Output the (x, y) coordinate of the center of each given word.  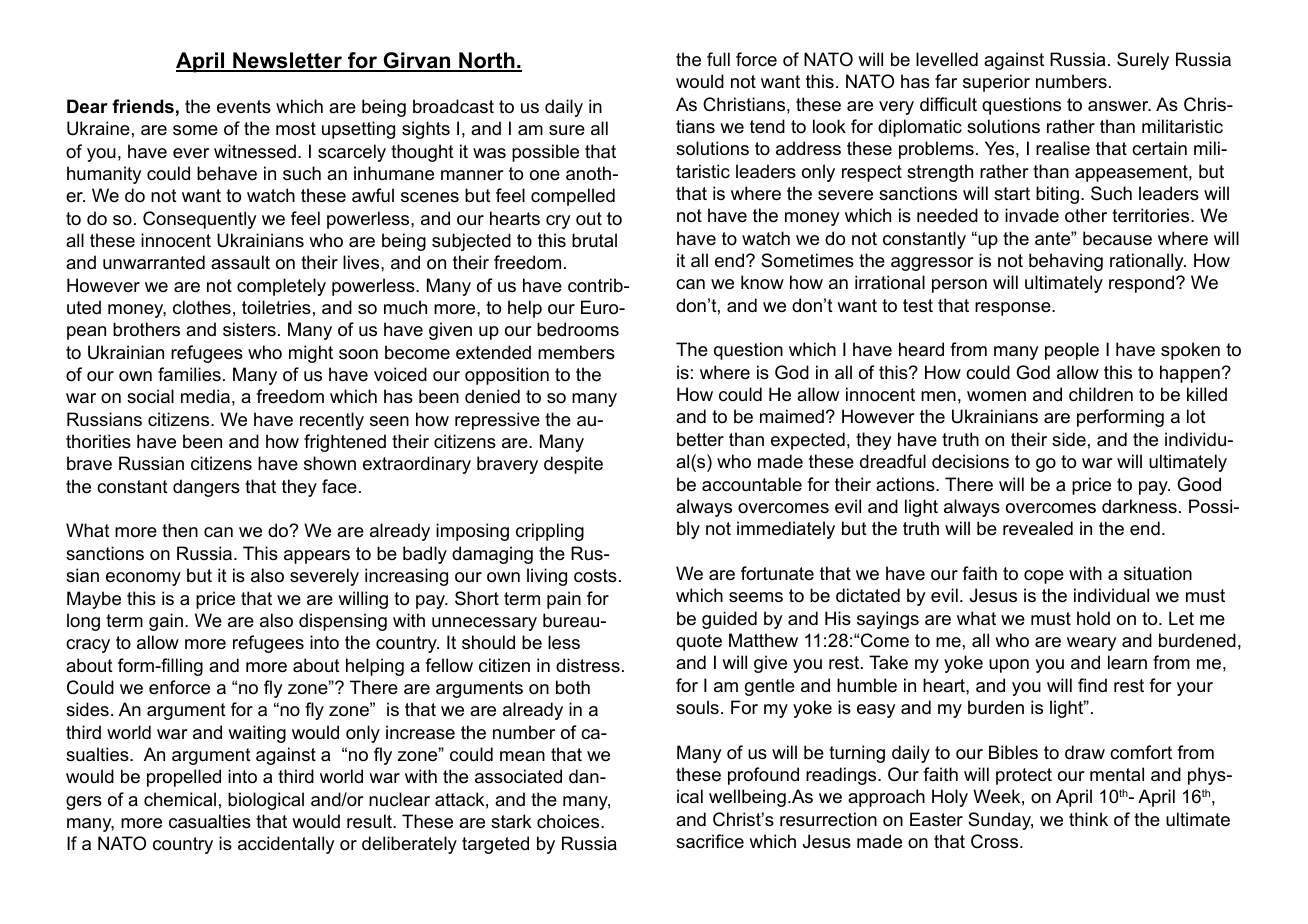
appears (317, 557)
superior (996, 83)
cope (1044, 577)
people (1072, 351)
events (244, 107)
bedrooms (578, 329)
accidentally (286, 845)
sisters (249, 329)
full (718, 59)
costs (595, 576)
